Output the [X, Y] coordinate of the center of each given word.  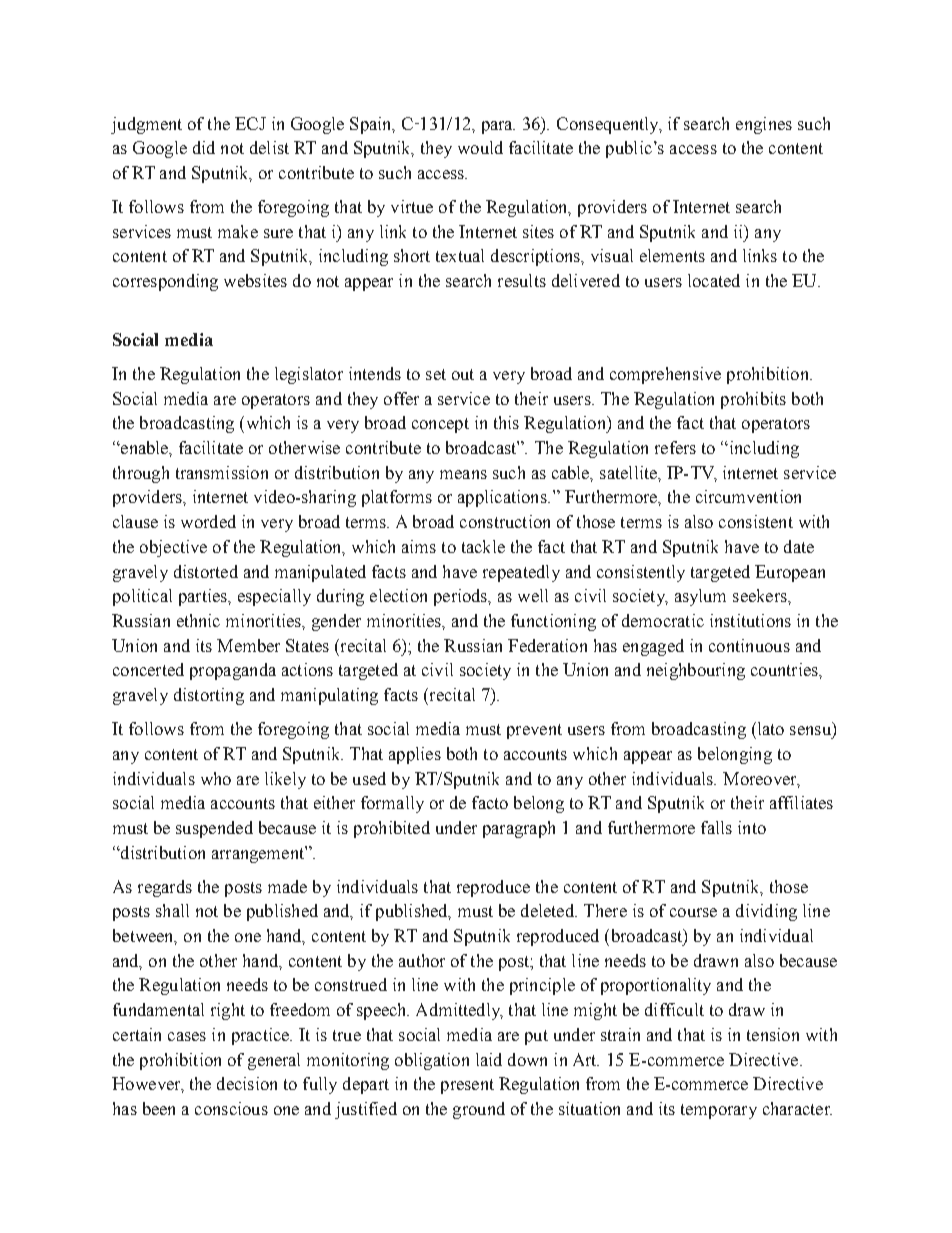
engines [764, 125]
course [693, 912]
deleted [549, 910]
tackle [483, 546]
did [204, 147]
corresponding [165, 282]
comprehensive [665, 375]
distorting [209, 696]
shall [172, 910]
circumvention [748, 496]
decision [247, 1083]
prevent [534, 731]
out [463, 374]
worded [208, 521]
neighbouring [696, 671]
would [480, 147]
